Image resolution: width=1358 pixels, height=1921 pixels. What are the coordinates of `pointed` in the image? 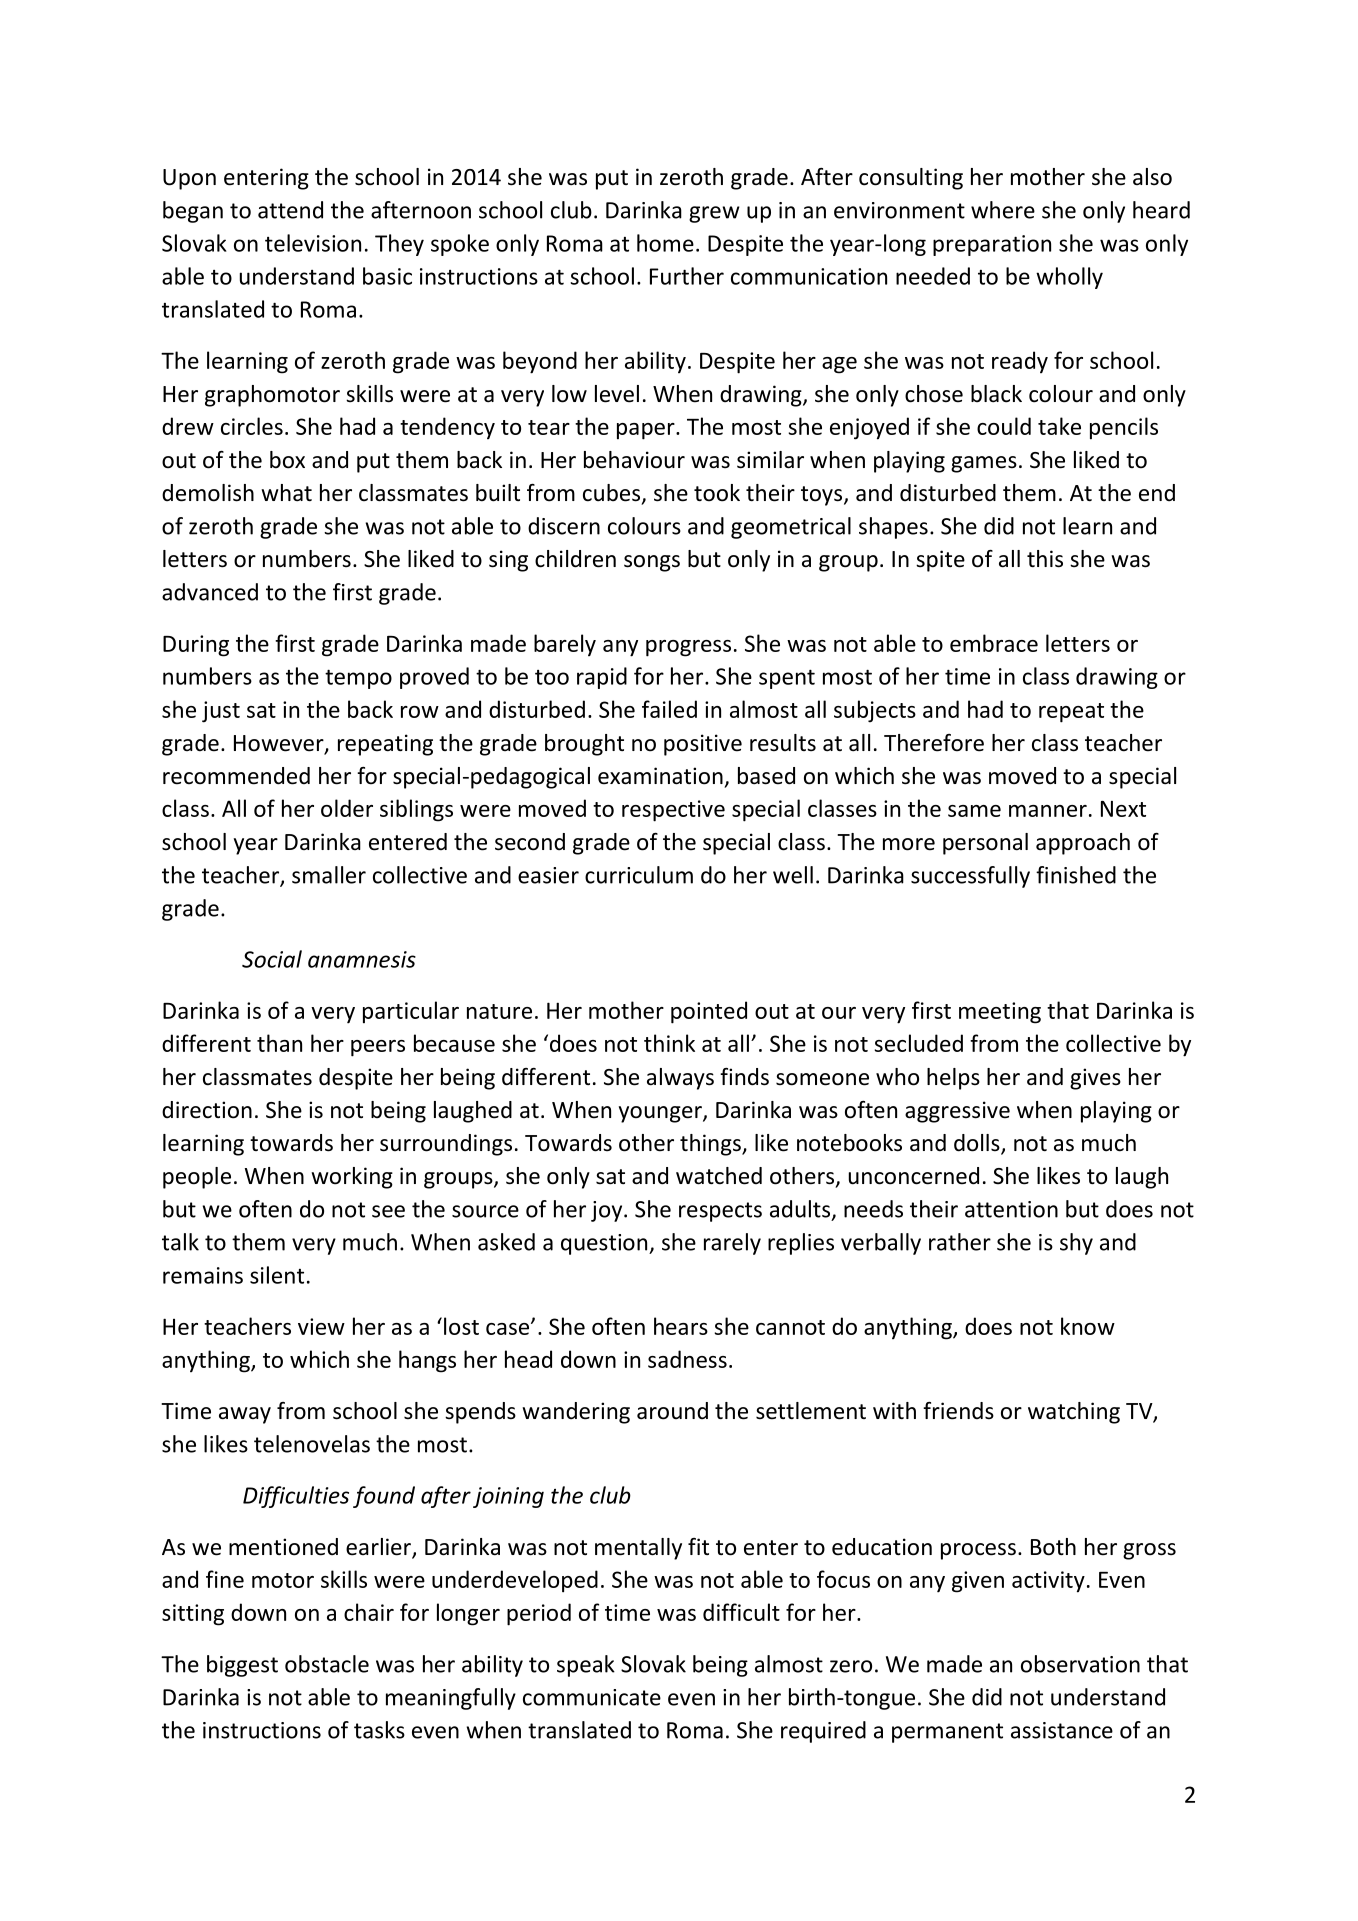 It's located at (709, 1012).
